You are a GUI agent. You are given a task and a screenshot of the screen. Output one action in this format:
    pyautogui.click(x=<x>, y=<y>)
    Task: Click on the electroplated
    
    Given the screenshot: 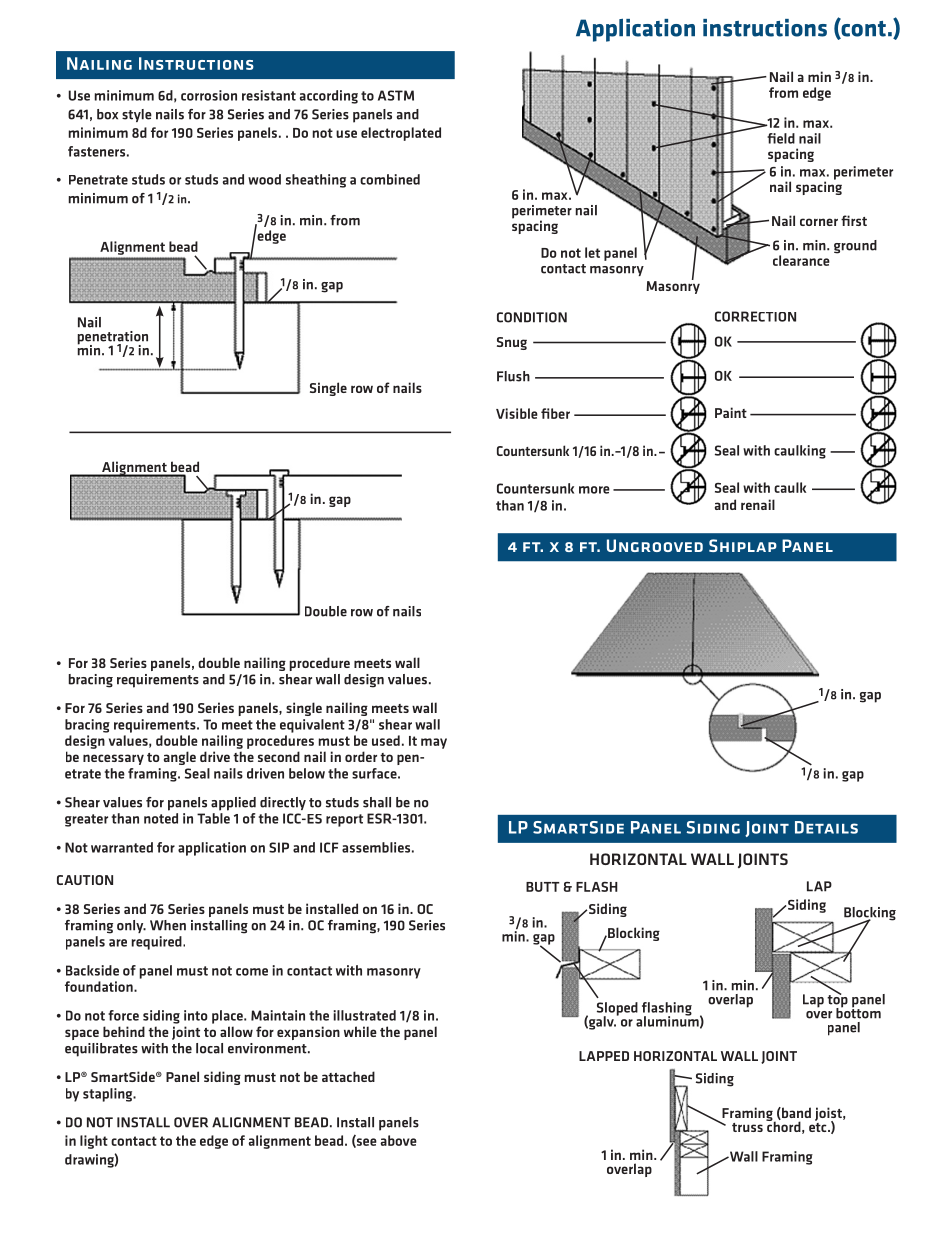 What is the action you would take?
    pyautogui.click(x=401, y=134)
